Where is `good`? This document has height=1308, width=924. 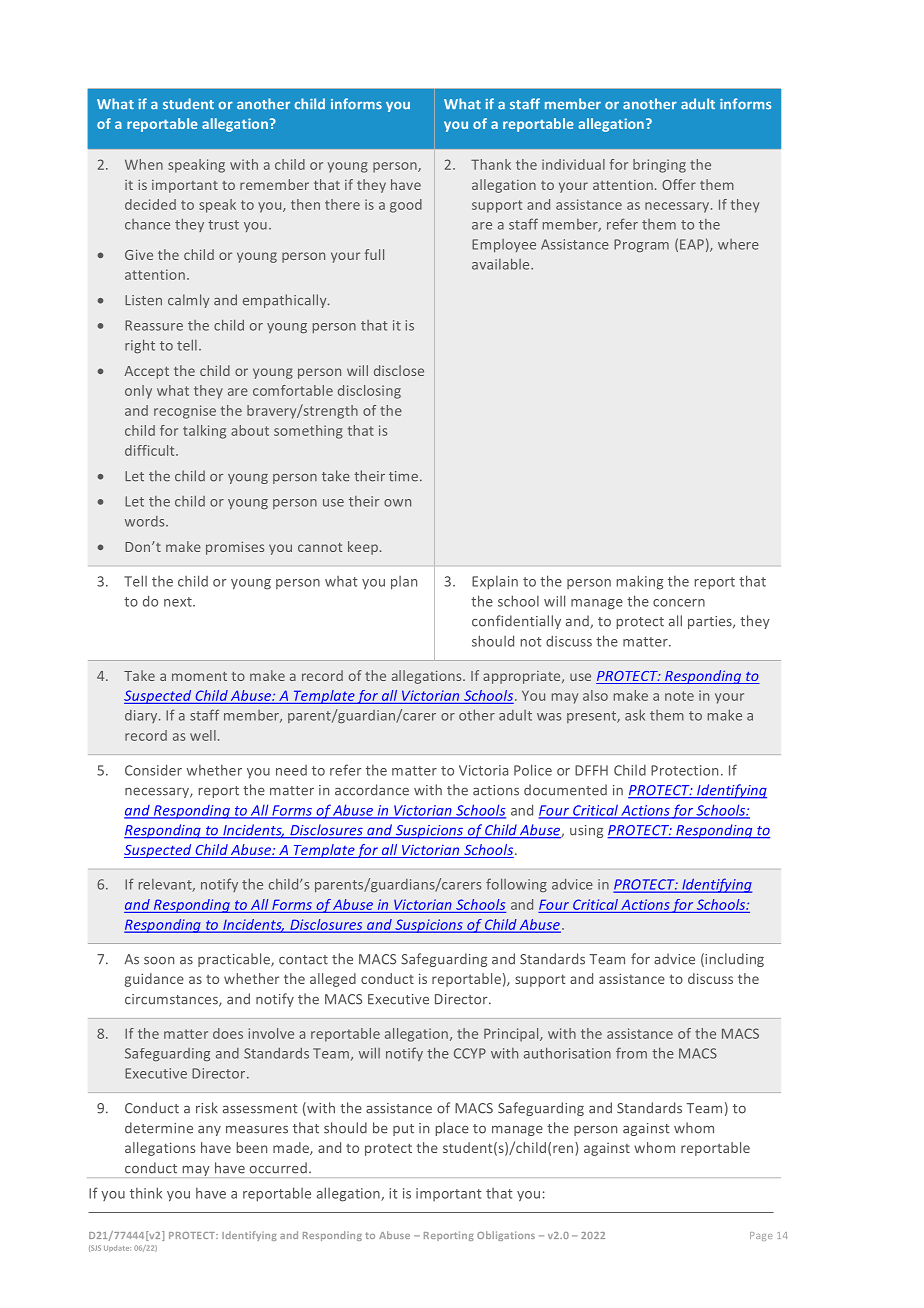 good is located at coordinates (406, 206).
